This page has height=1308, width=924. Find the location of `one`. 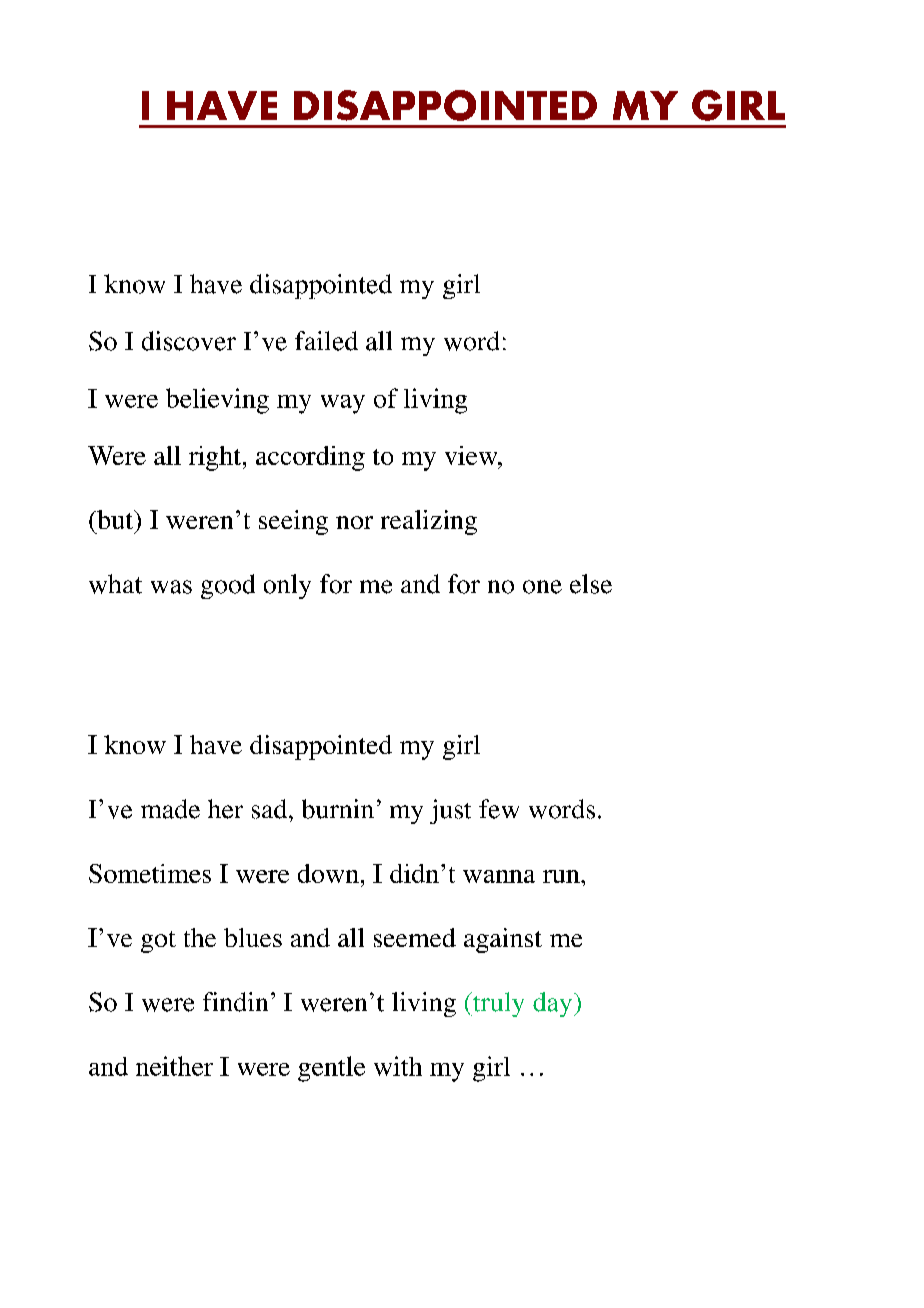

one is located at coordinates (542, 587).
